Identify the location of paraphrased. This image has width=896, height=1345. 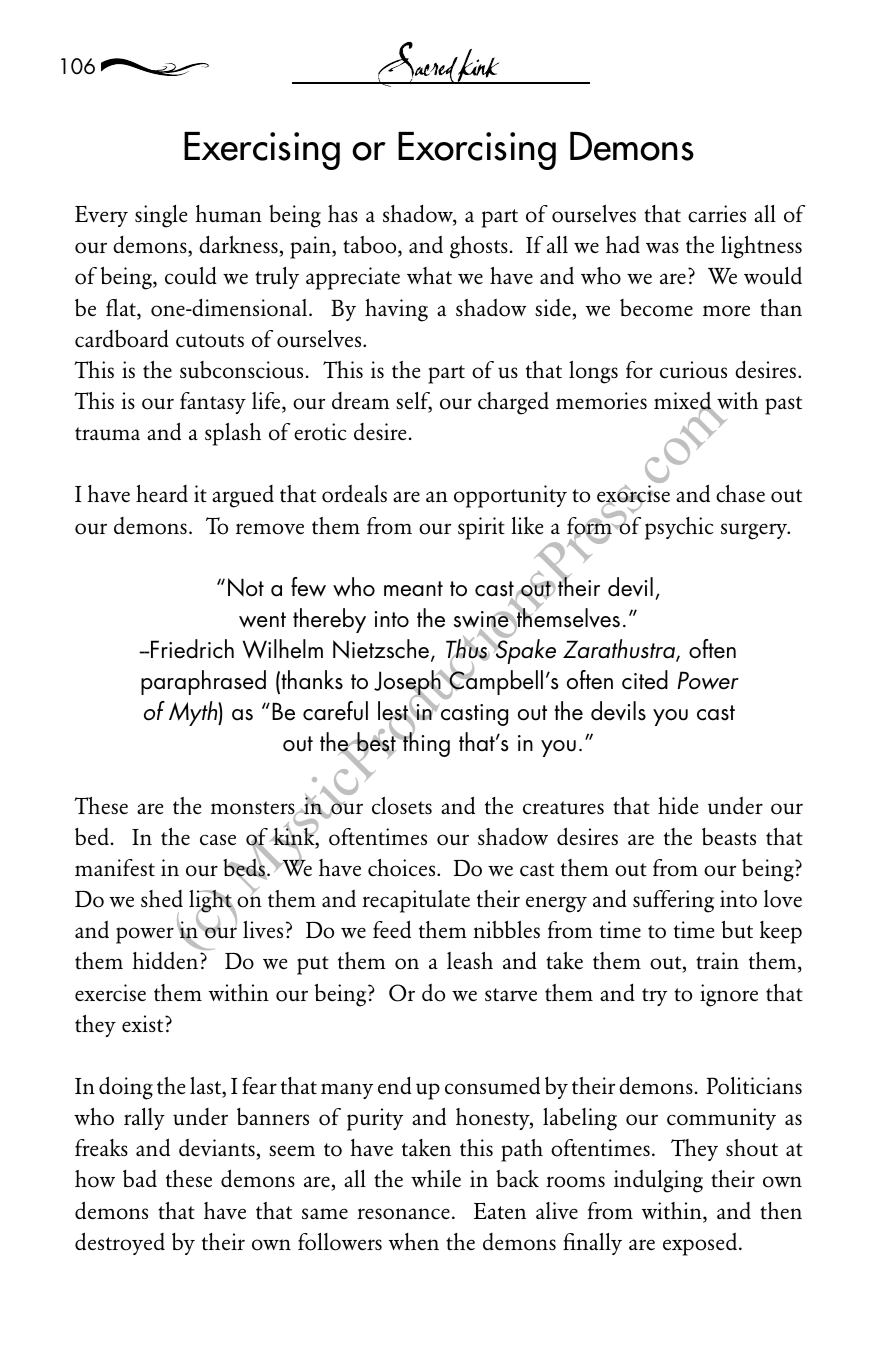
(203, 682).
